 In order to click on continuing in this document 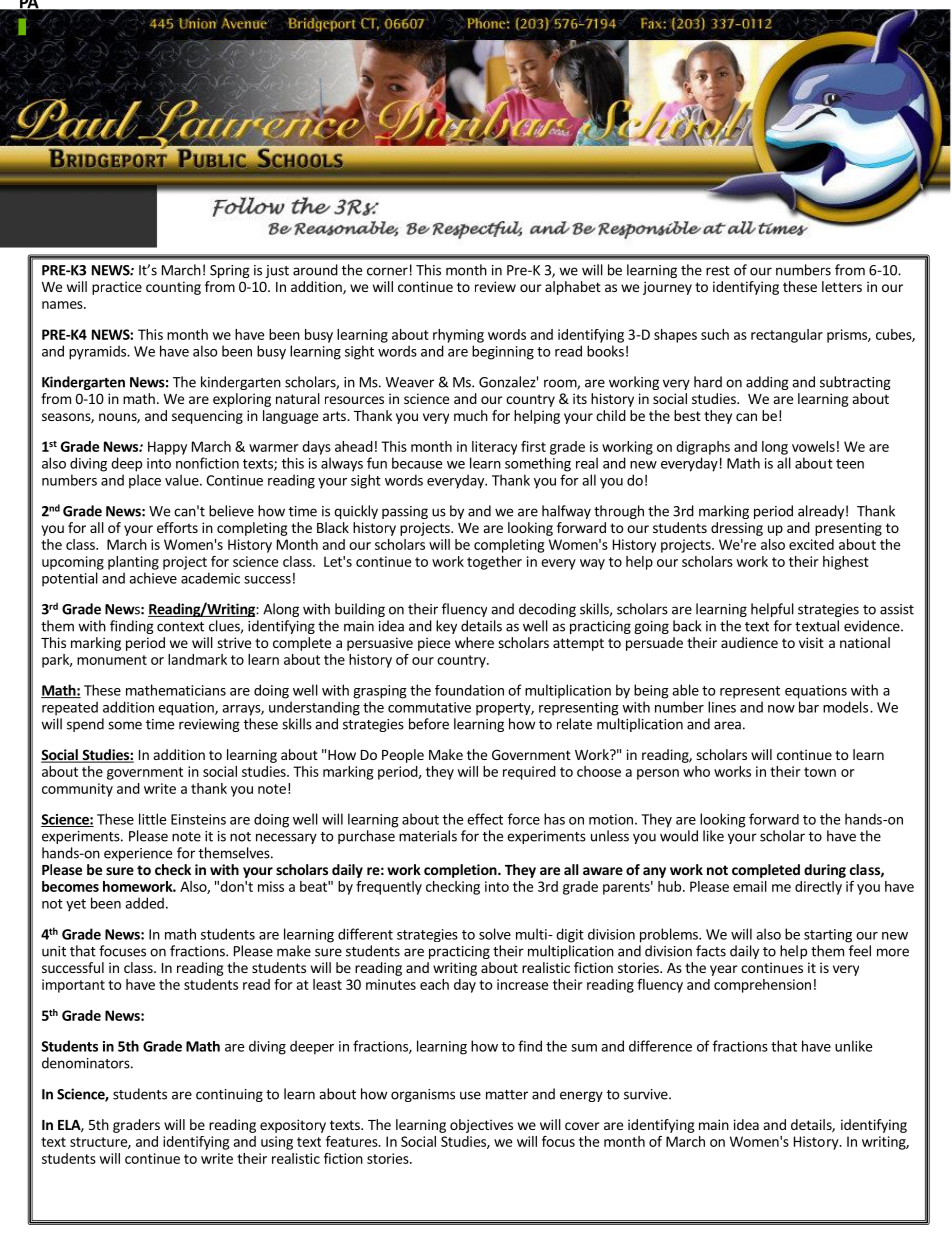, I will do `click(229, 1095)`.
